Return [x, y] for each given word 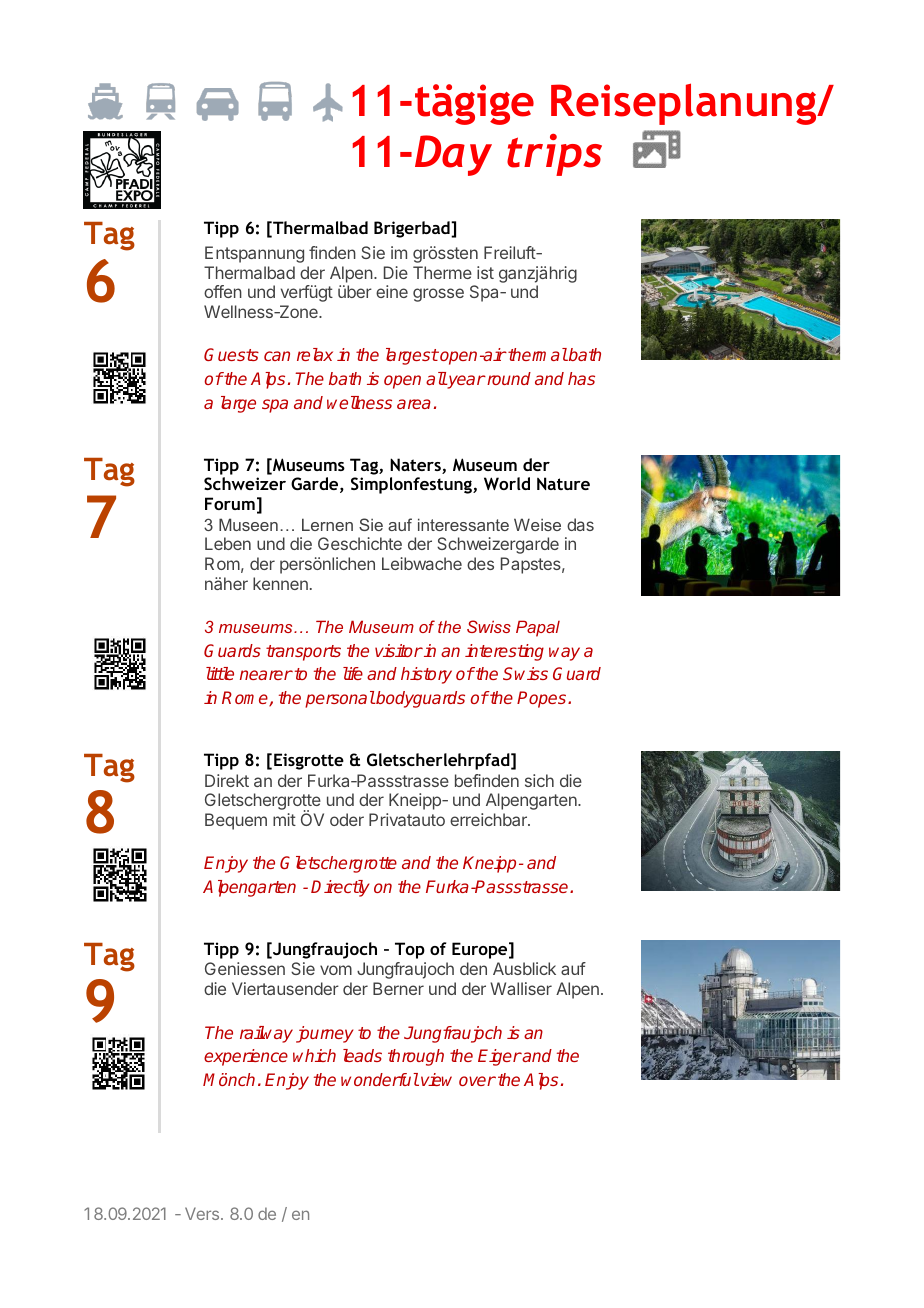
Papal [538, 628]
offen [223, 291]
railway [266, 1034]
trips [554, 155]
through [416, 1057]
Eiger [500, 1057]
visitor [399, 650]
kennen [280, 583]
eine [392, 291]
